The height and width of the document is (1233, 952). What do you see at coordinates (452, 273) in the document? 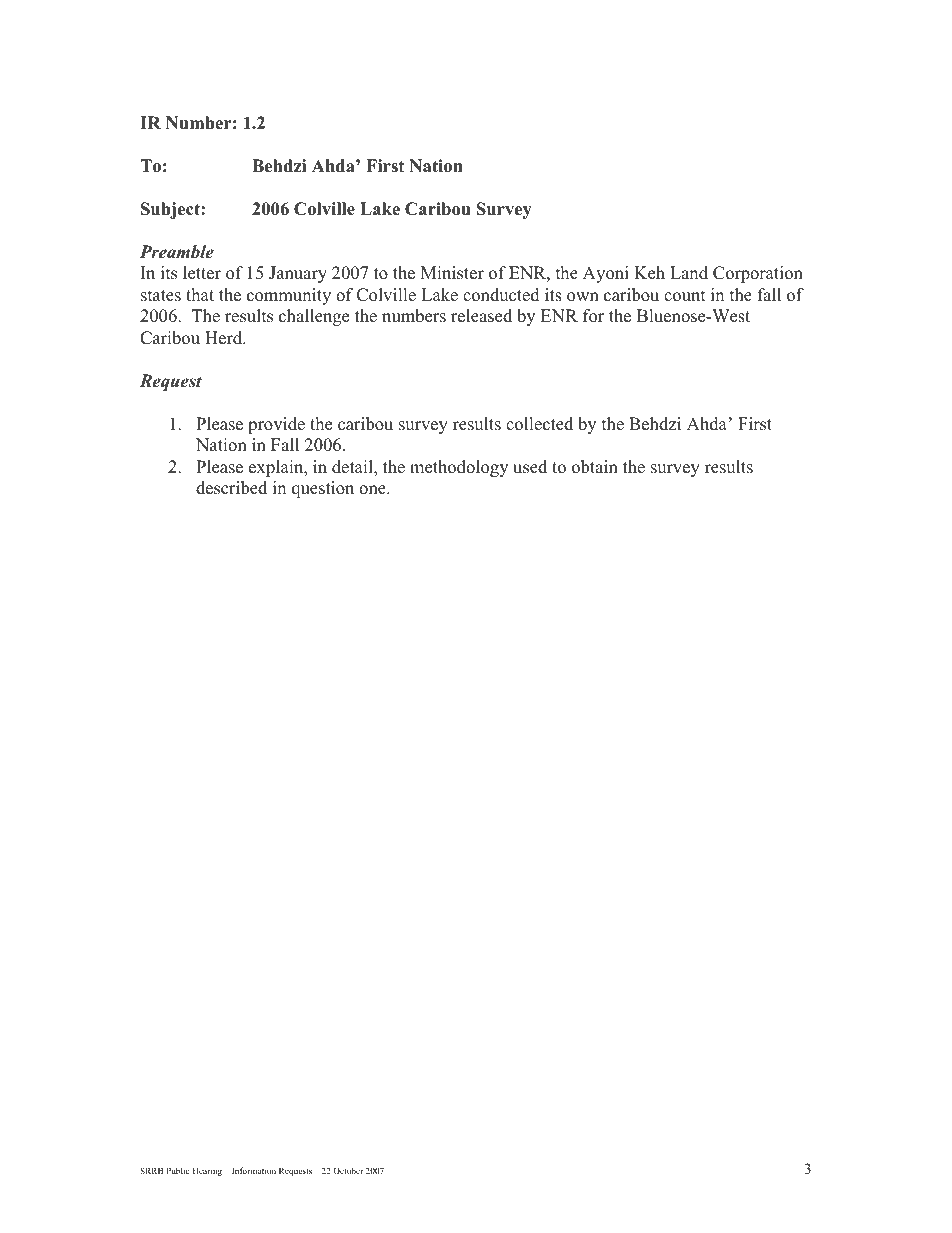
I see `Minister` at bounding box center [452, 273].
